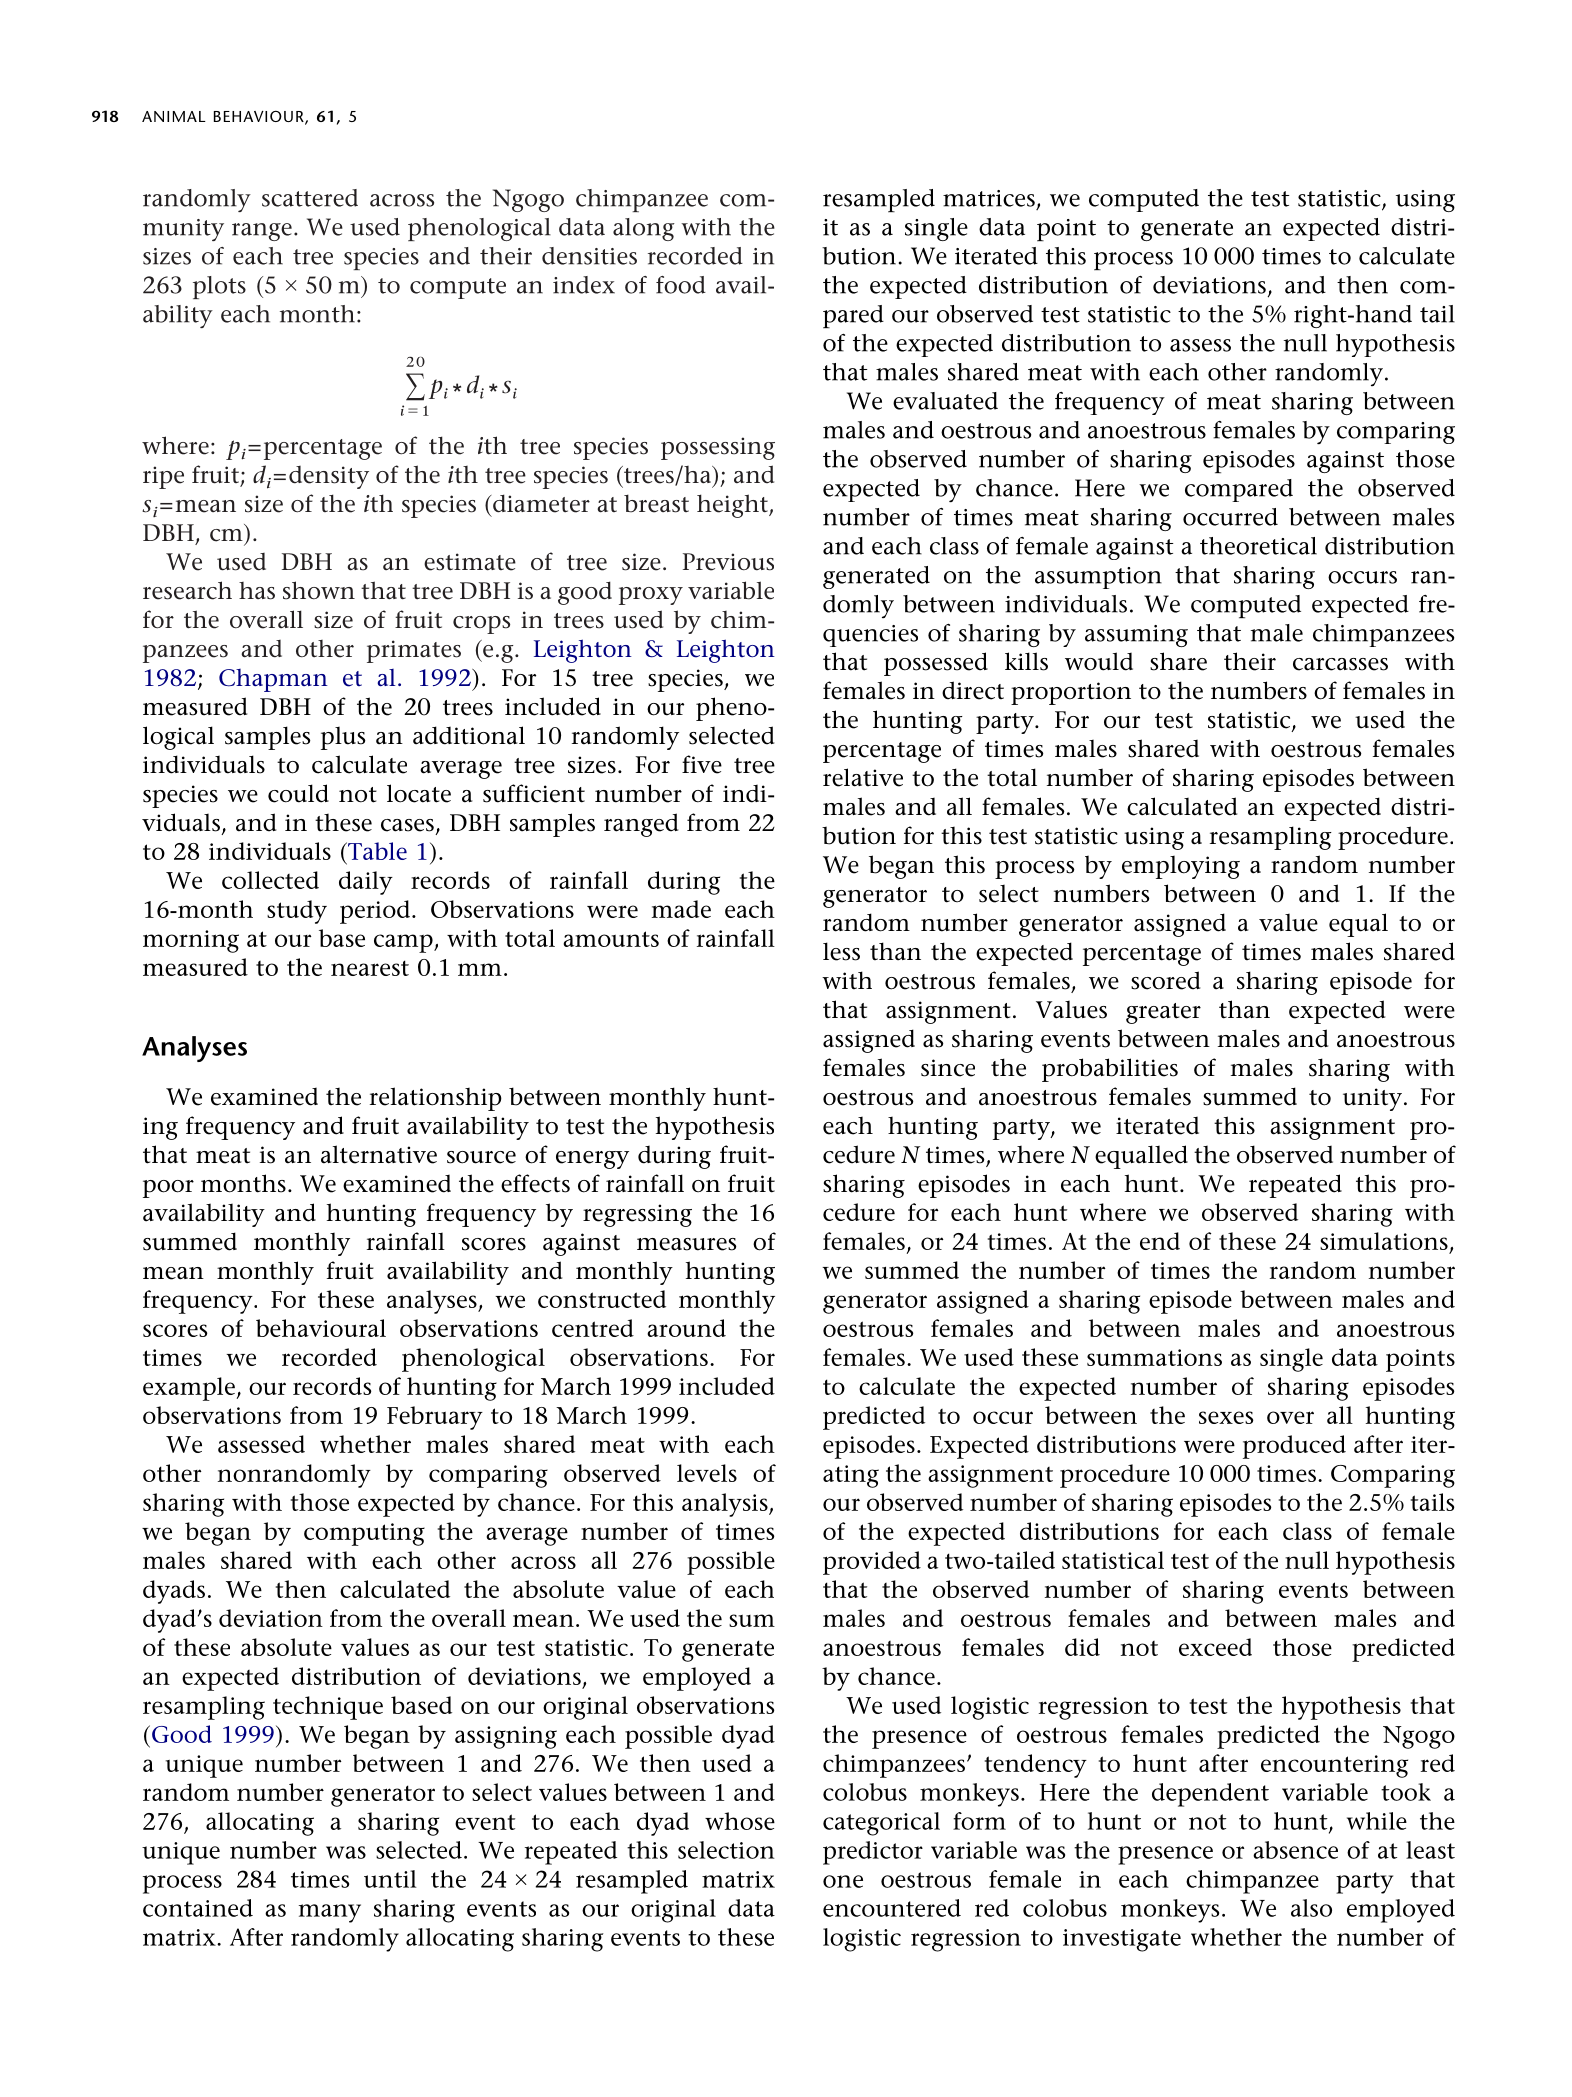  What do you see at coordinates (1340, 664) in the image?
I see `carcasses` at bounding box center [1340, 664].
